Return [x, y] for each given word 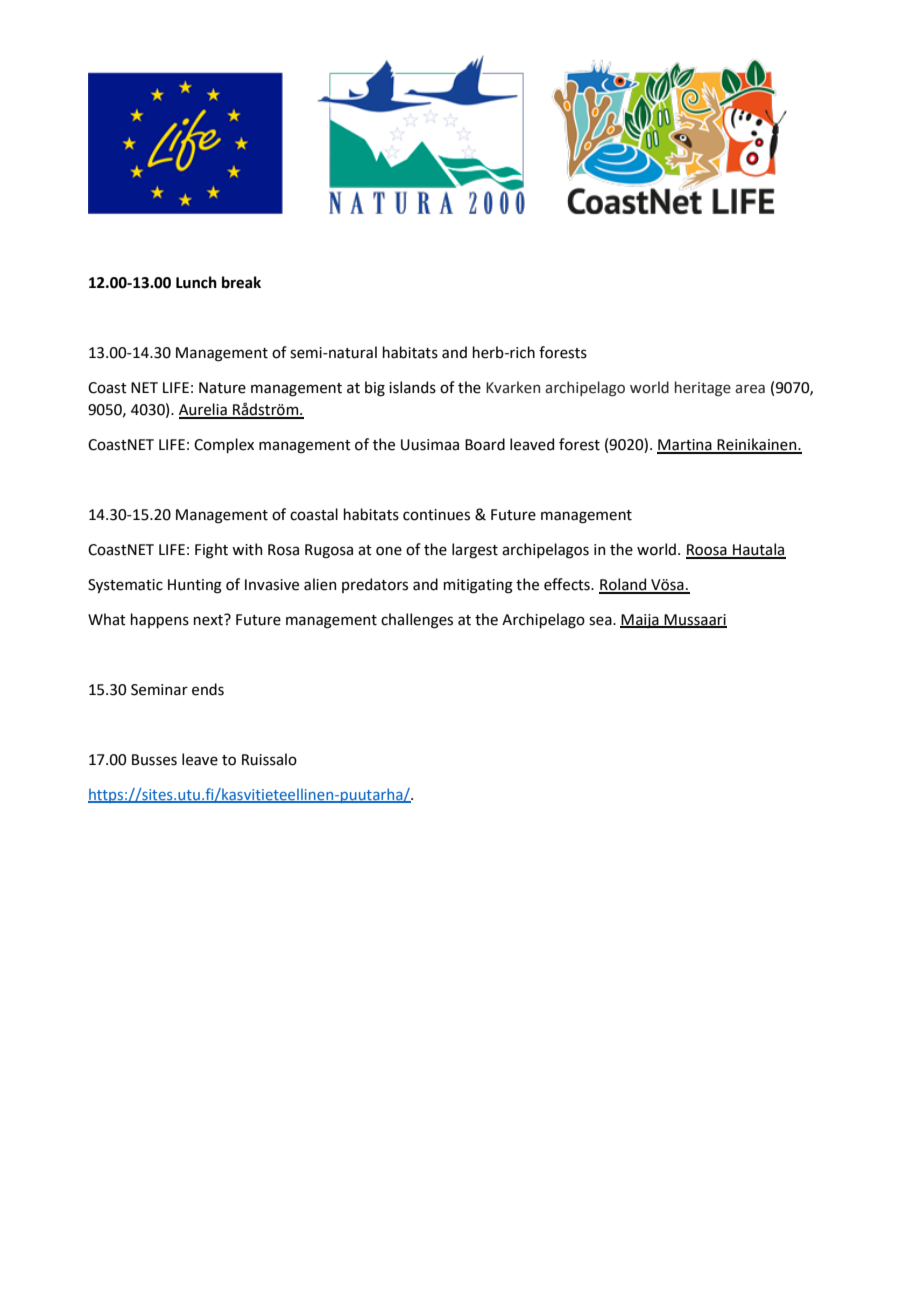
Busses [154, 760]
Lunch [196, 282]
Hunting [195, 586]
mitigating [478, 586]
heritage [703, 388]
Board [485, 444]
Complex [224, 445]
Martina [685, 446]
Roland [624, 585]
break [241, 282]
